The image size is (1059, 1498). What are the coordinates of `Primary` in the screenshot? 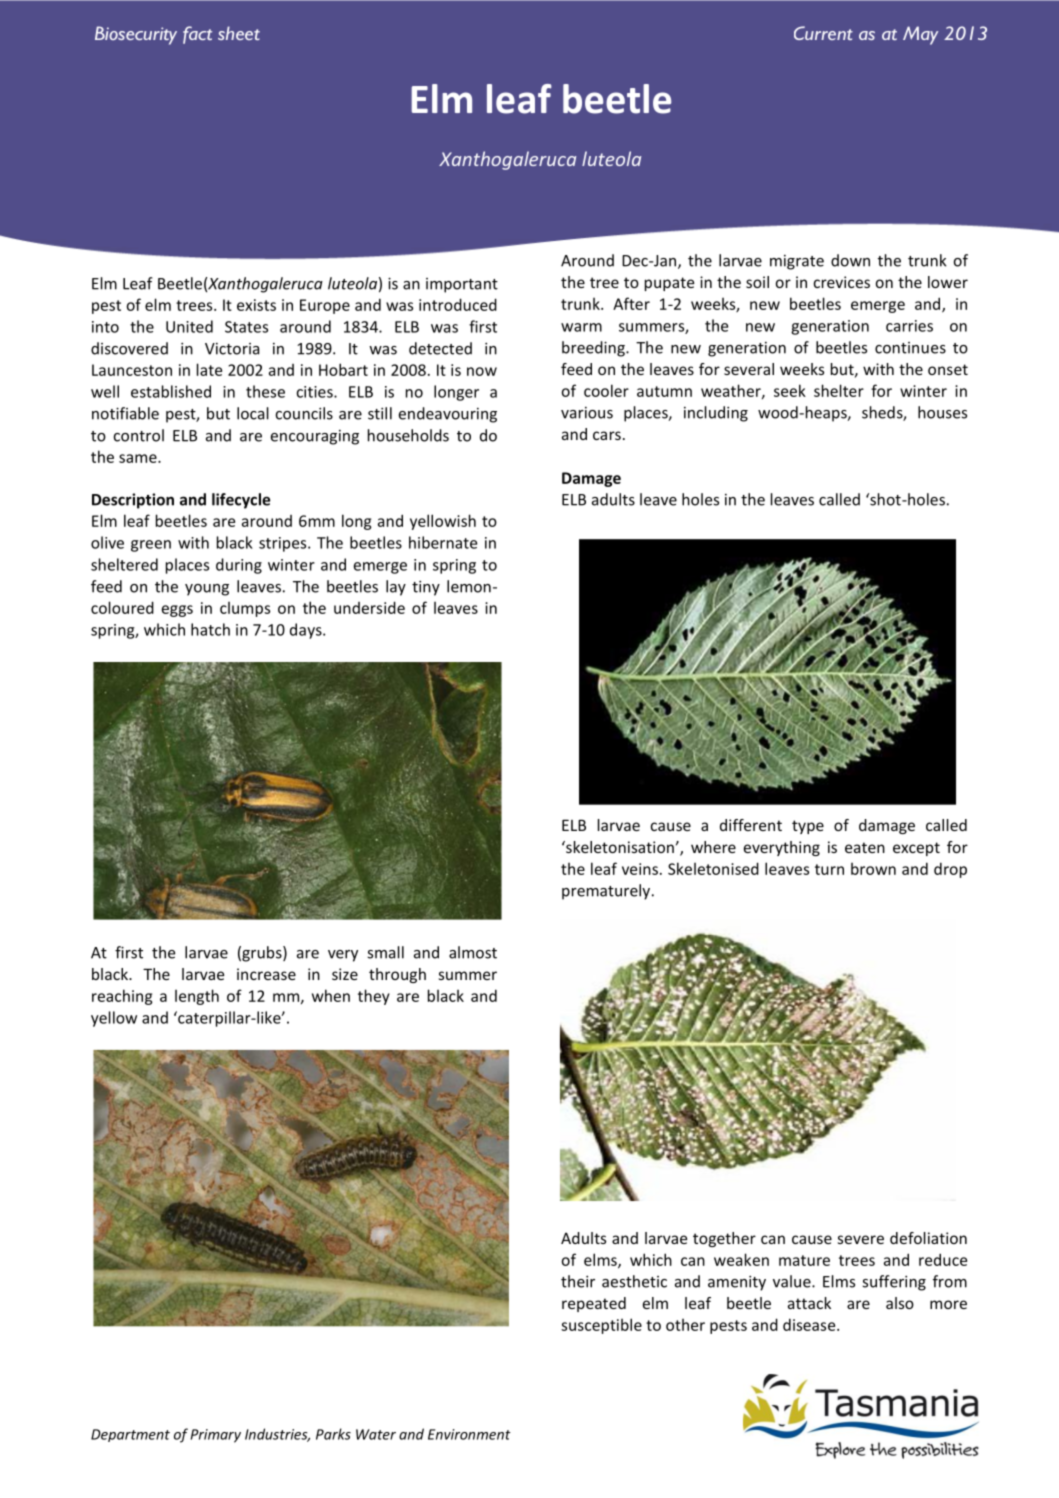 It's located at (216, 1436).
